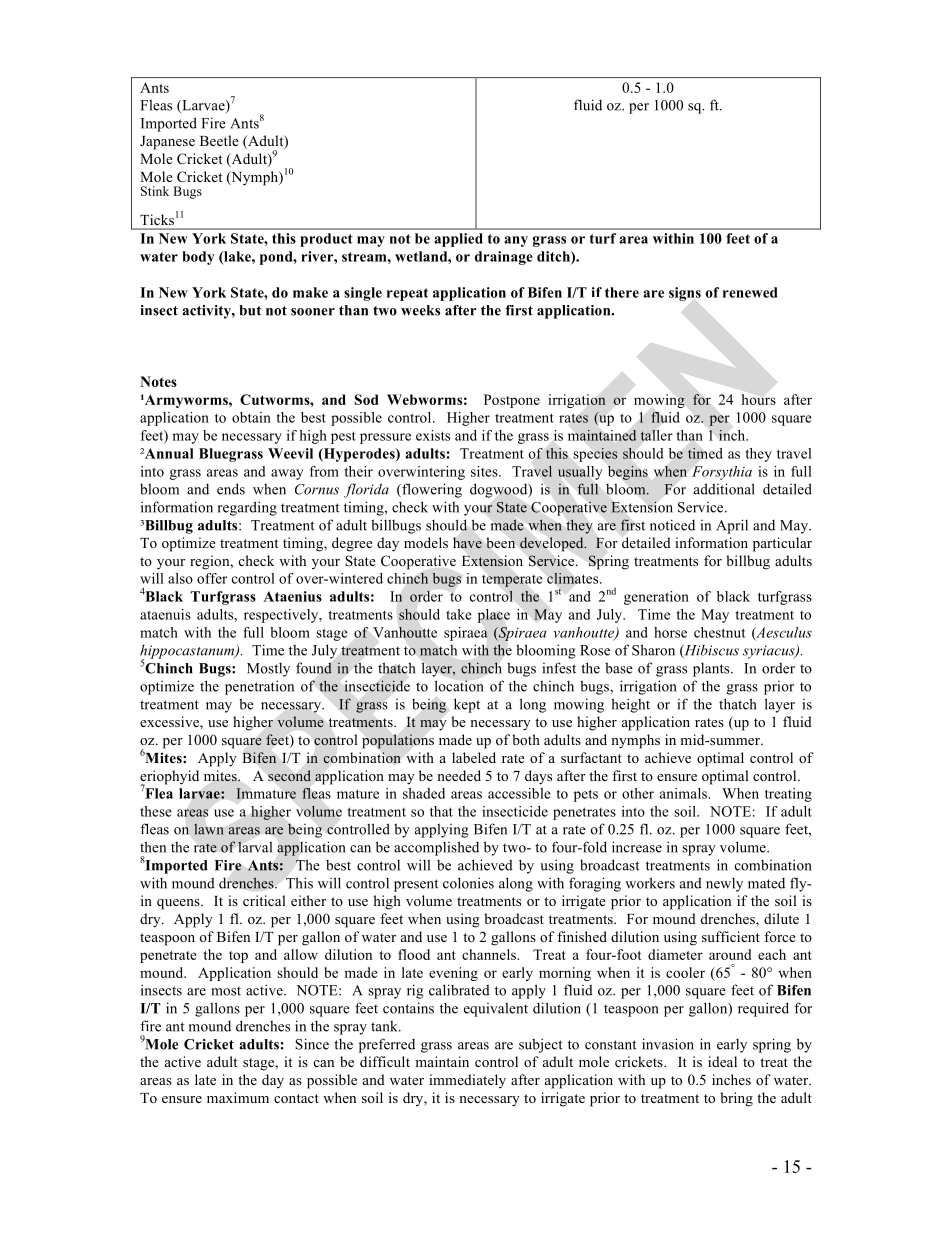 Image resolution: width=952 pixels, height=1233 pixels. What do you see at coordinates (467, 1081) in the screenshot?
I see `immediately` at bounding box center [467, 1081].
